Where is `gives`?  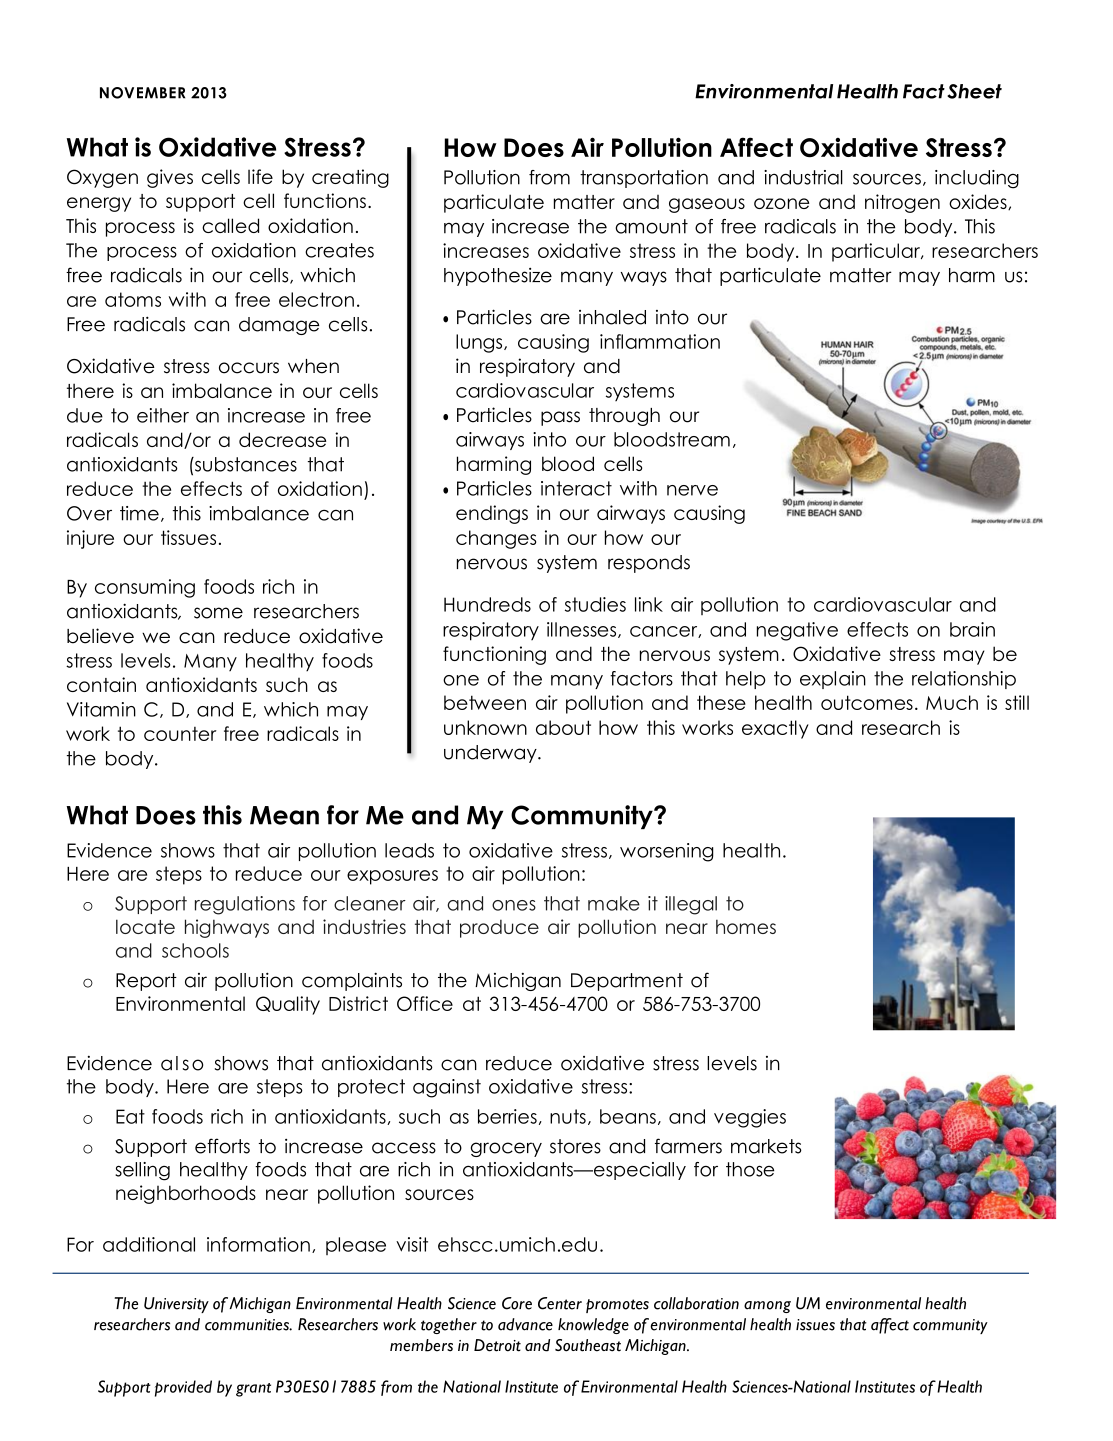 gives is located at coordinates (170, 178).
